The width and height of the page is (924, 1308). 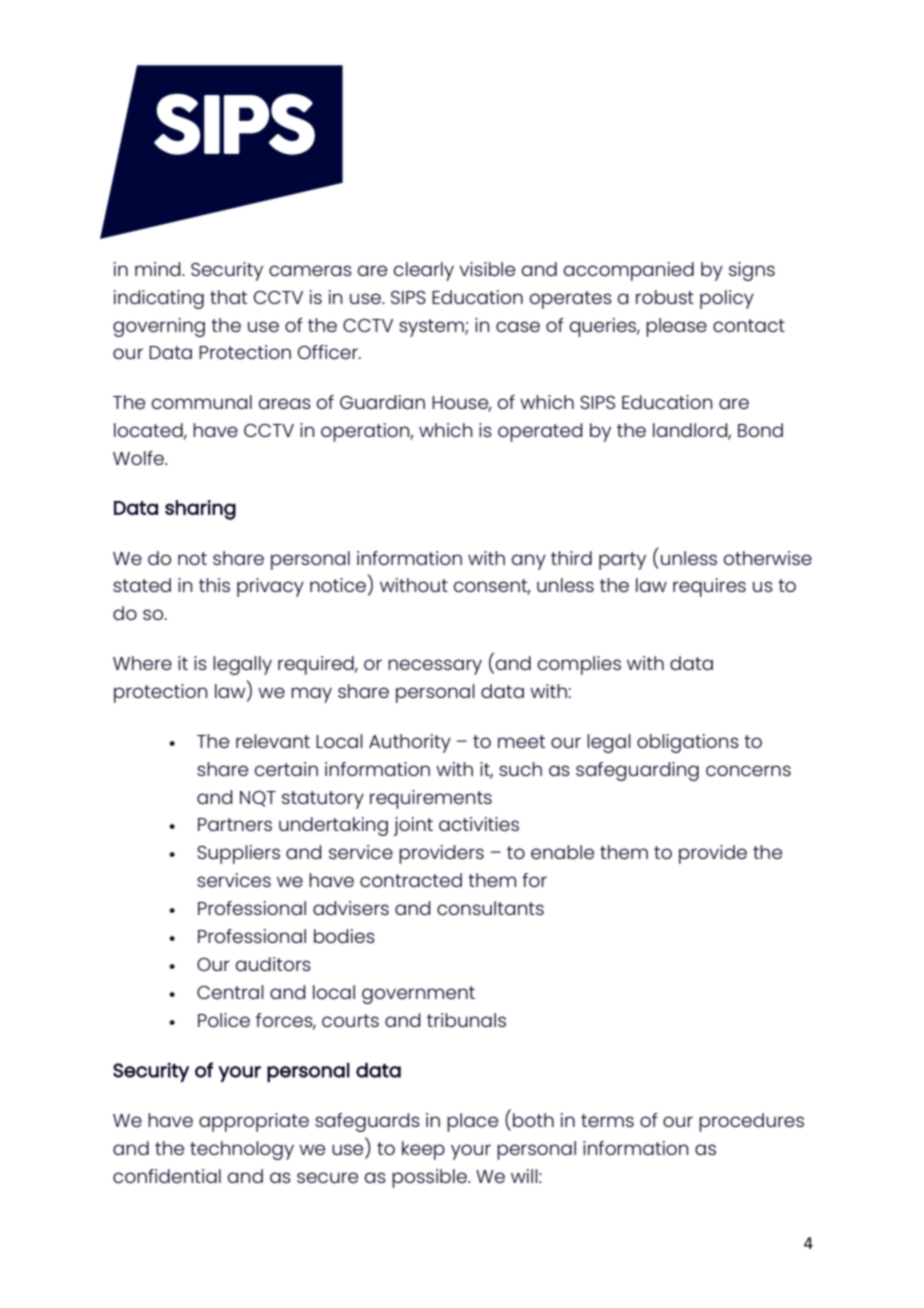 I want to click on any, so click(x=529, y=562).
